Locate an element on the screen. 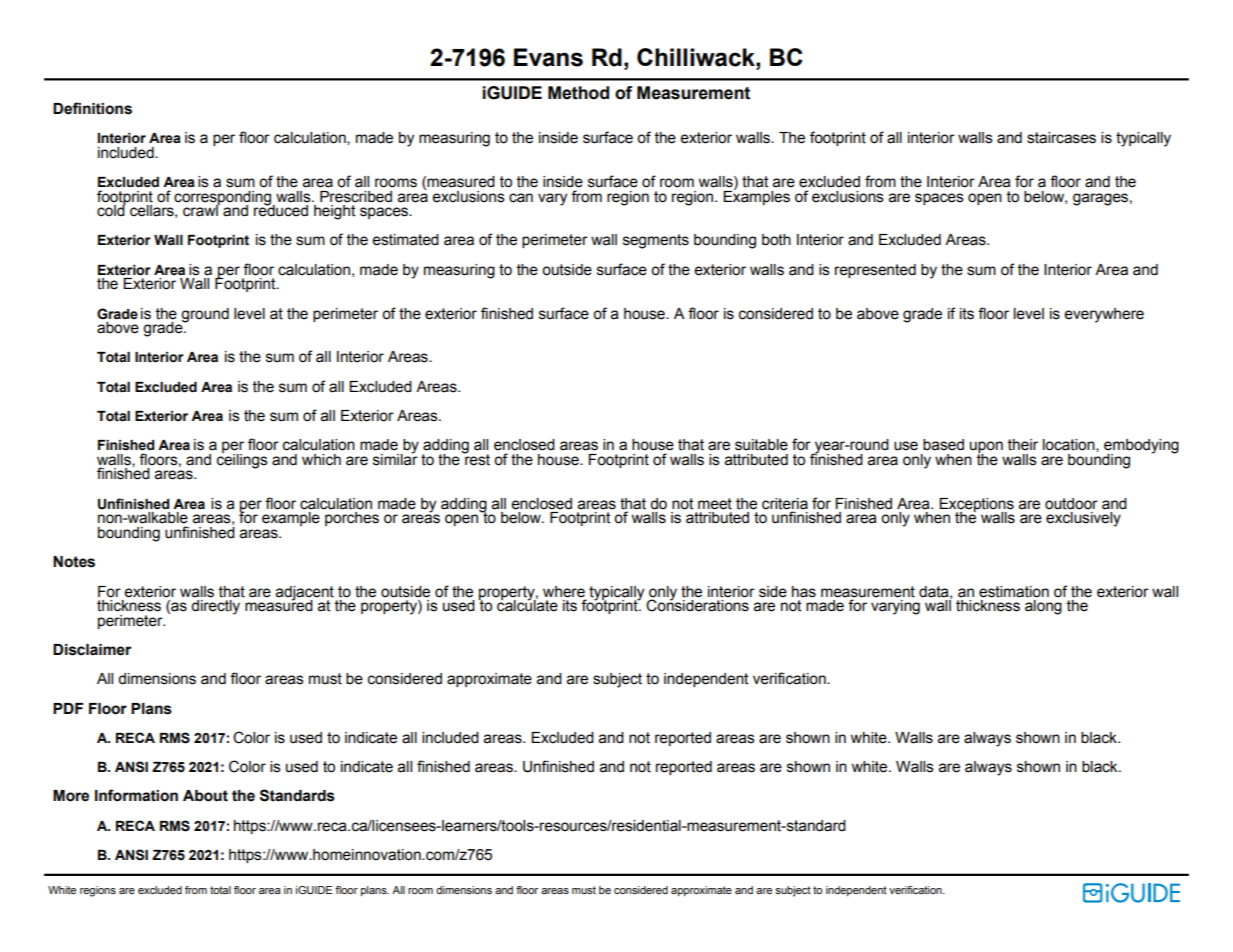 This screenshot has width=1233, height=952. along is located at coordinates (1043, 607).
